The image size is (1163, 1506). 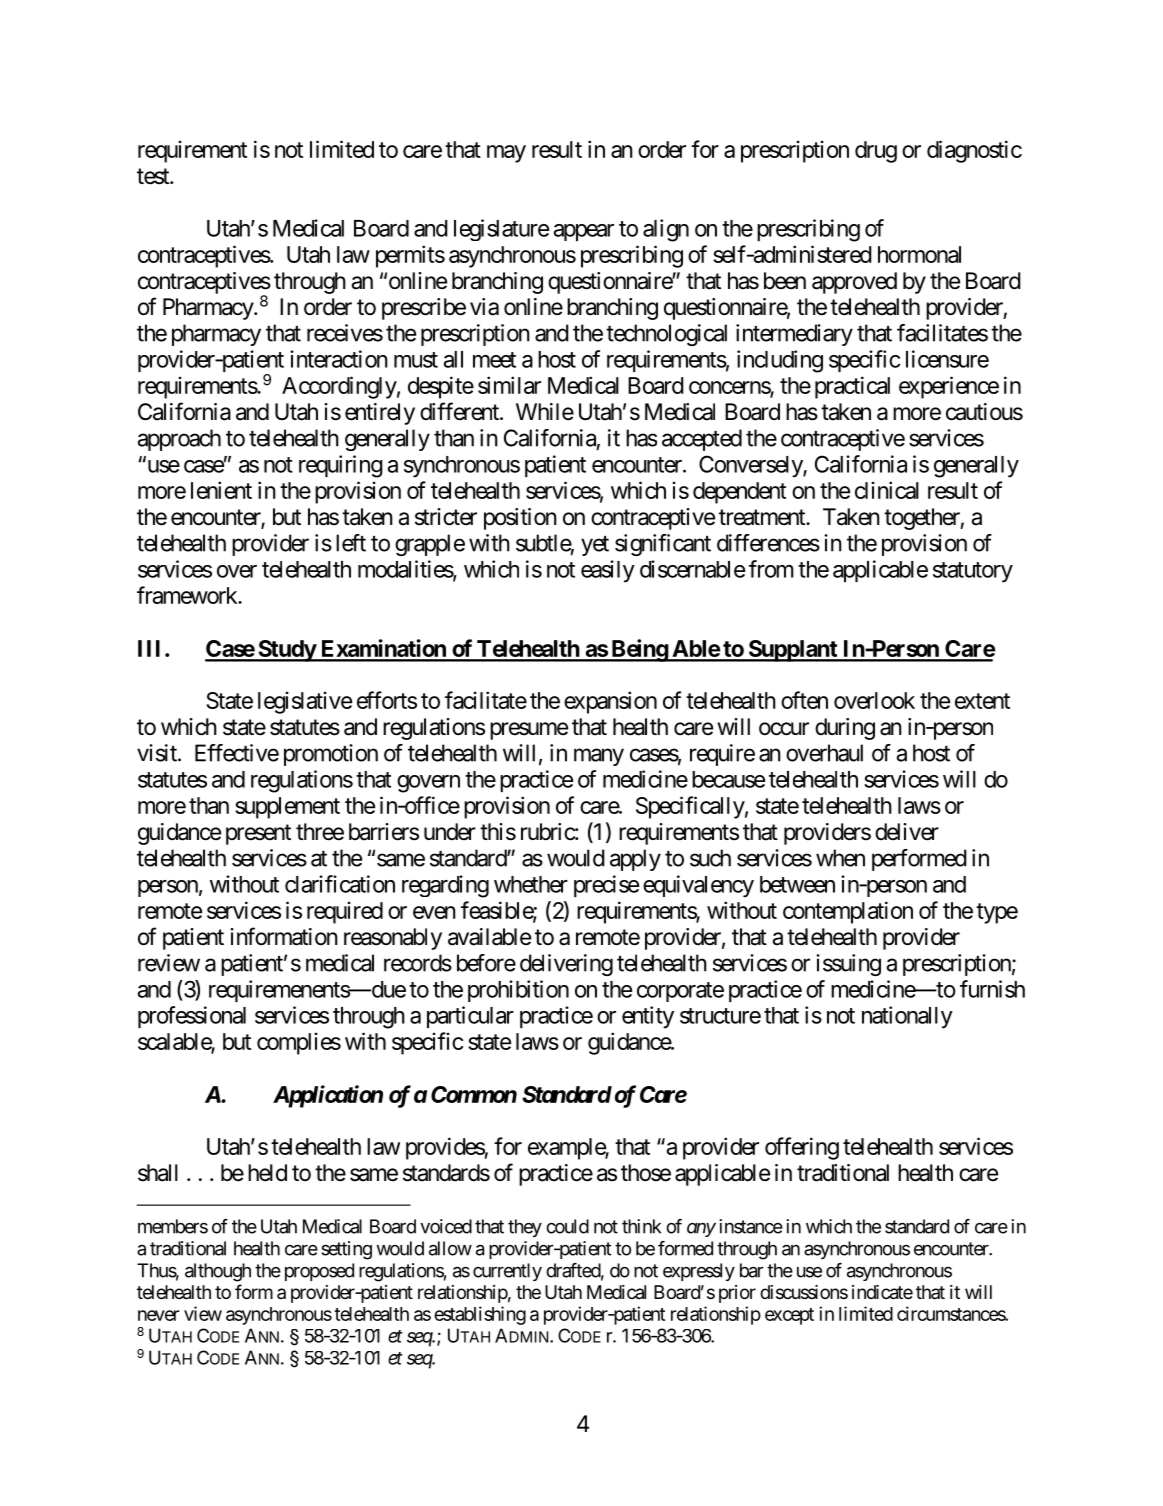 What do you see at coordinates (331, 755) in the image?
I see `promotion` at bounding box center [331, 755].
